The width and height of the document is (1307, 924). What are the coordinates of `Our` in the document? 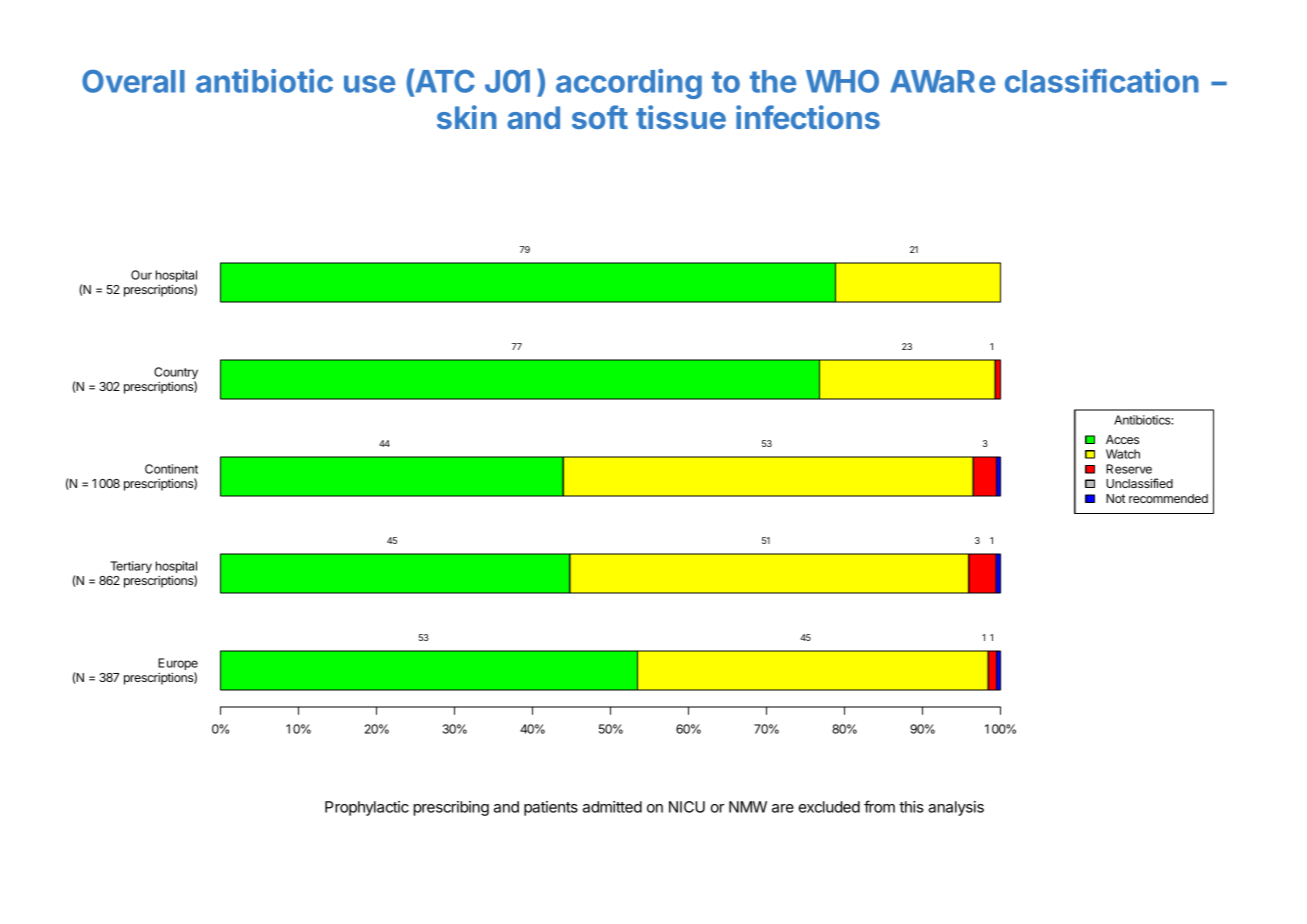 It's located at (141, 275).
